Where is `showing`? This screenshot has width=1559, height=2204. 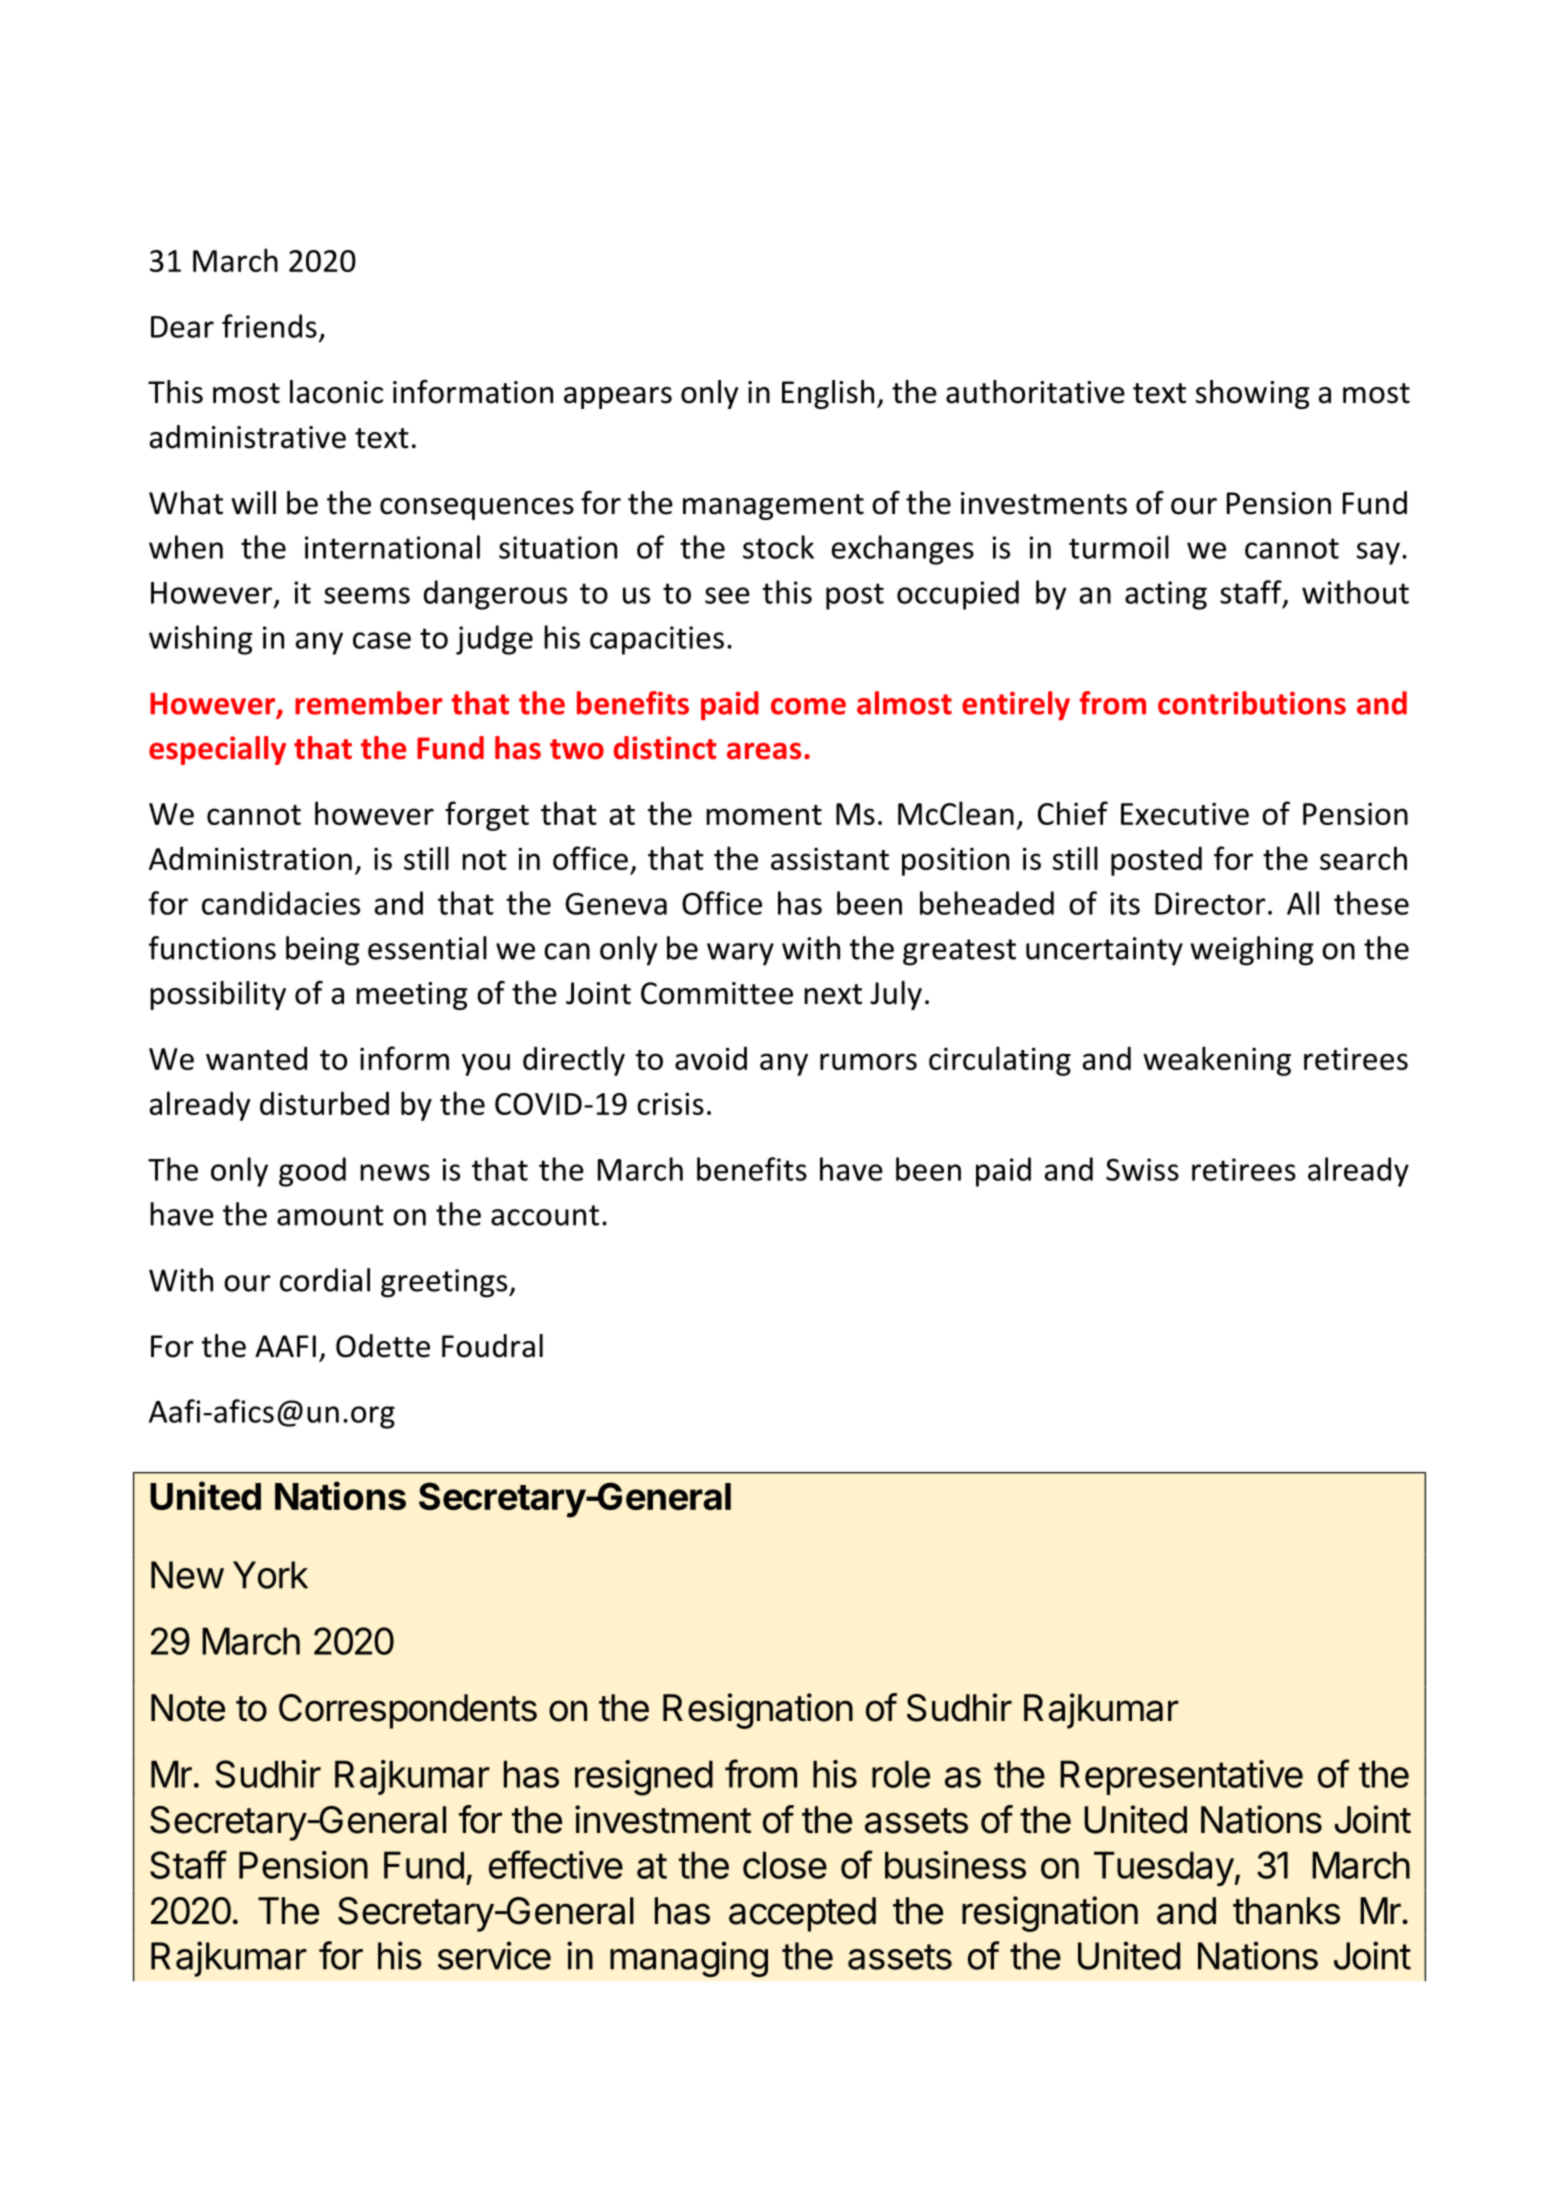 showing is located at coordinates (1253, 394).
